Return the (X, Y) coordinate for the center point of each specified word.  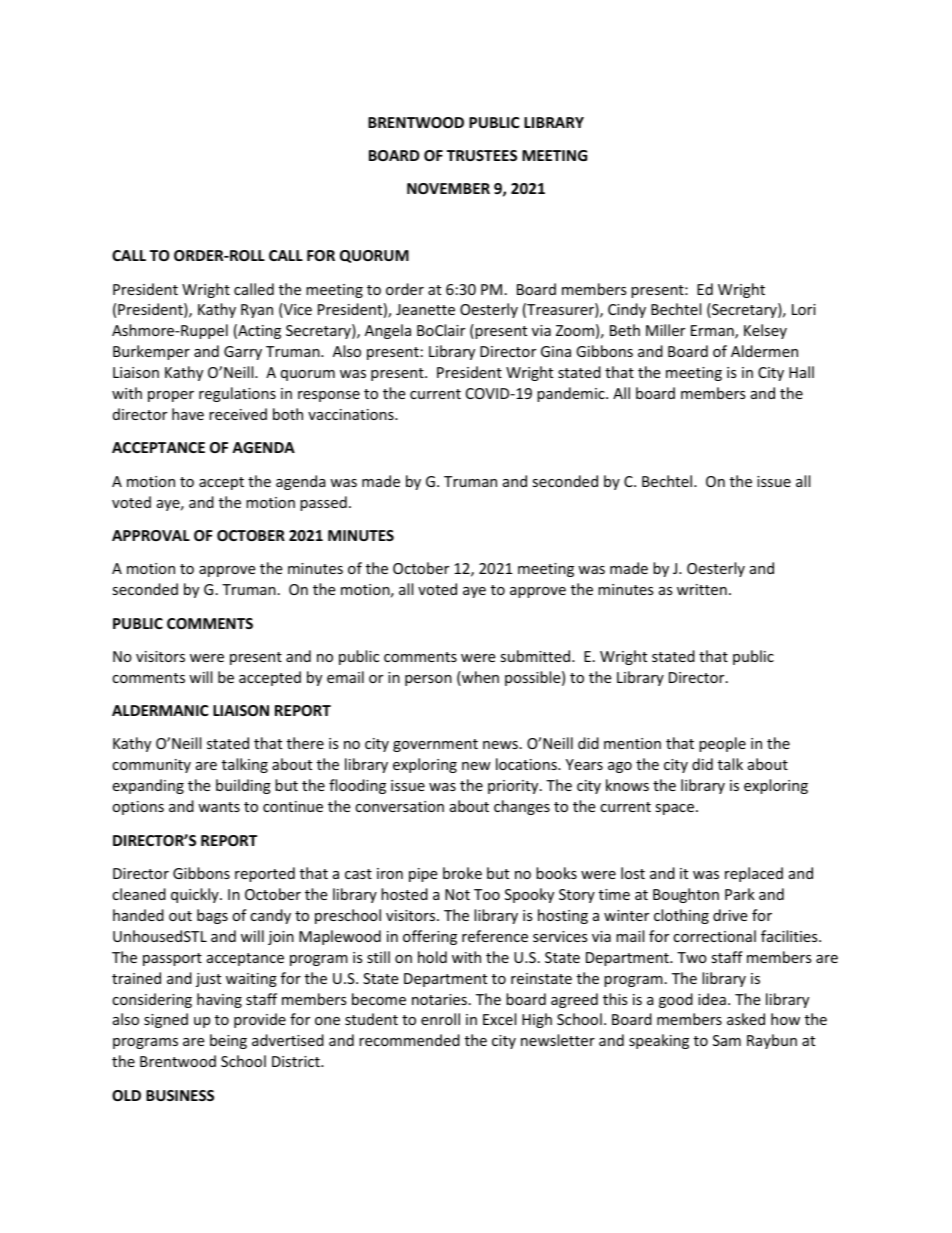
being (228, 1041)
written (702, 589)
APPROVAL (151, 535)
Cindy (627, 310)
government (435, 745)
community (151, 766)
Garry (243, 353)
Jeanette (425, 309)
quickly (196, 895)
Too (487, 894)
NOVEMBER (448, 188)
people (722, 744)
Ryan (257, 311)
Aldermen (764, 351)
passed (323, 503)
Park (740, 894)
